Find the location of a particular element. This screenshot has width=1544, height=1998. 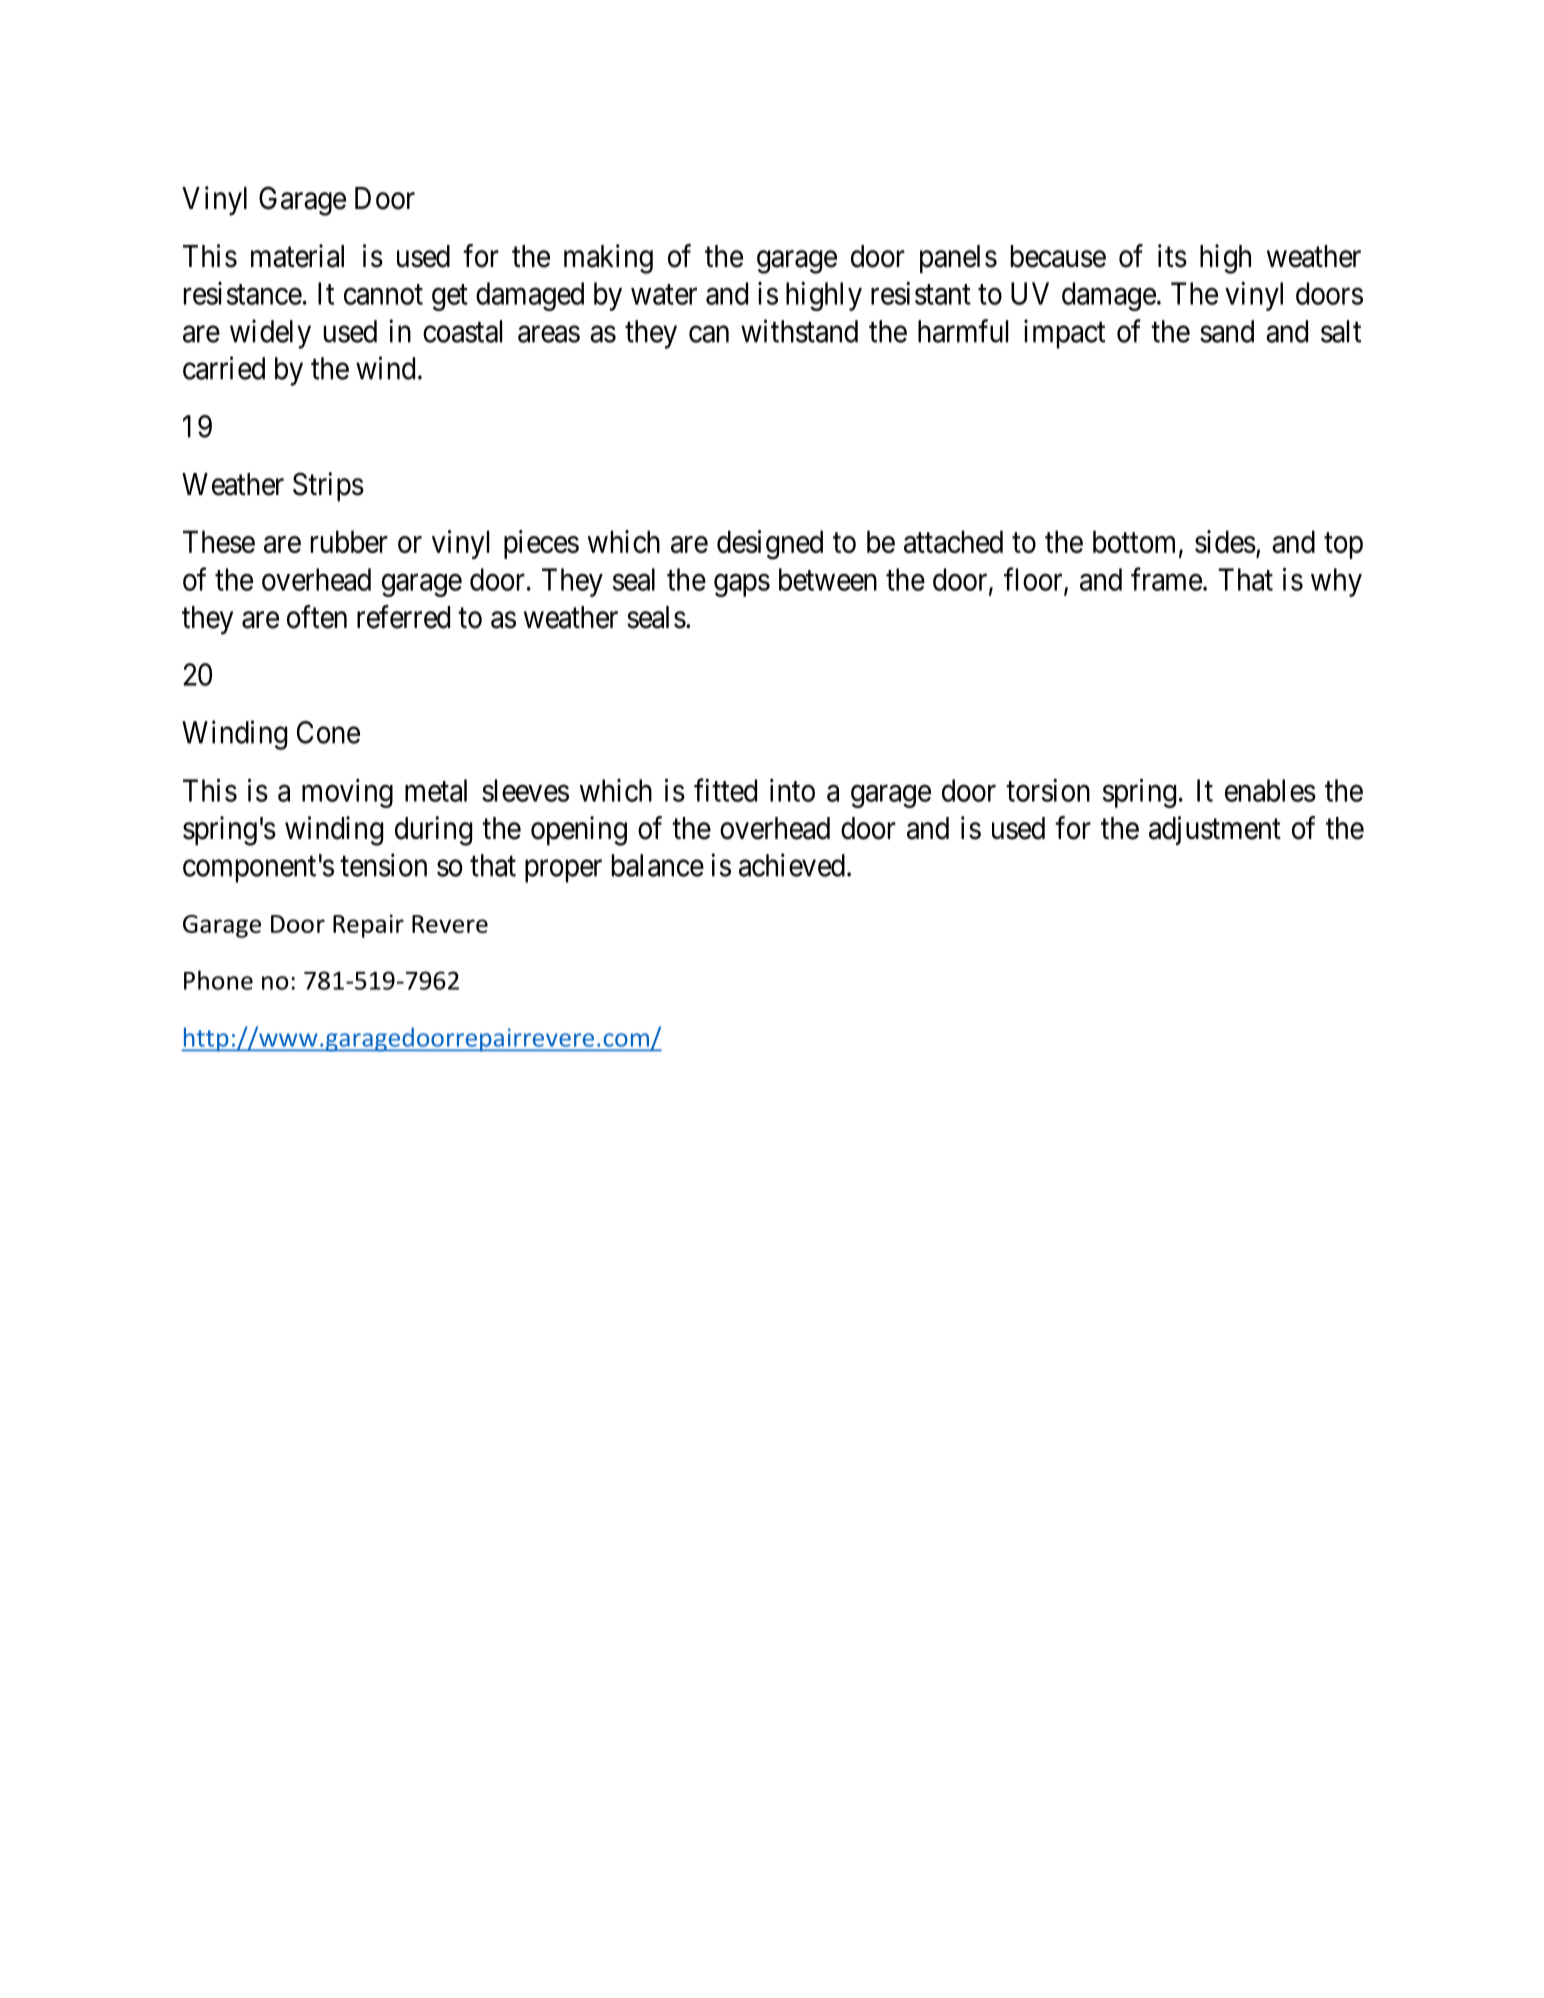

moving is located at coordinates (347, 793).
